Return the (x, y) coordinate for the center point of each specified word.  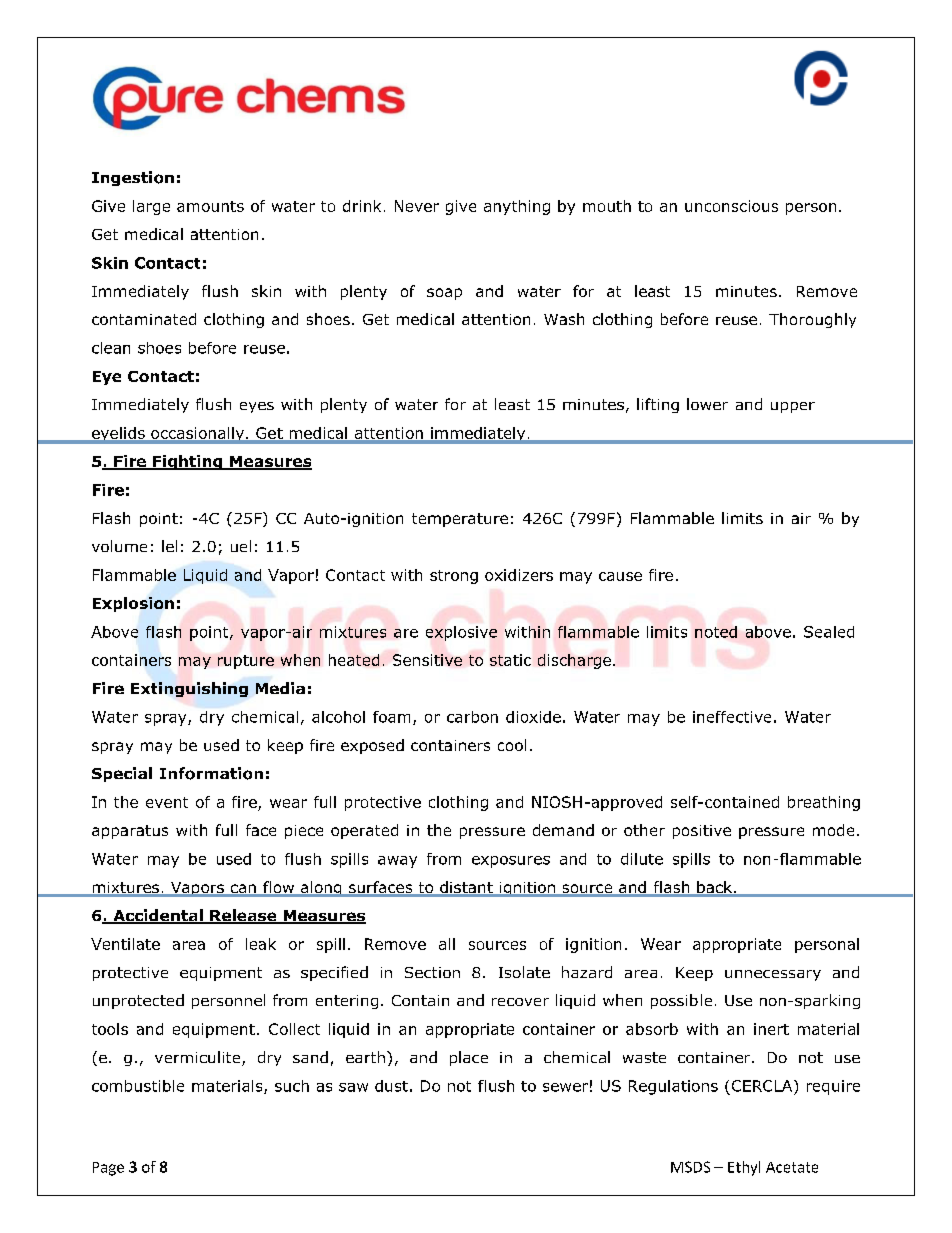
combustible (138, 1086)
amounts (210, 206)
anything (517, 207)
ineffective (732, 717)
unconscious (731, 206)
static (510, 660)
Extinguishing (189, 689)
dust (391, 1086)
